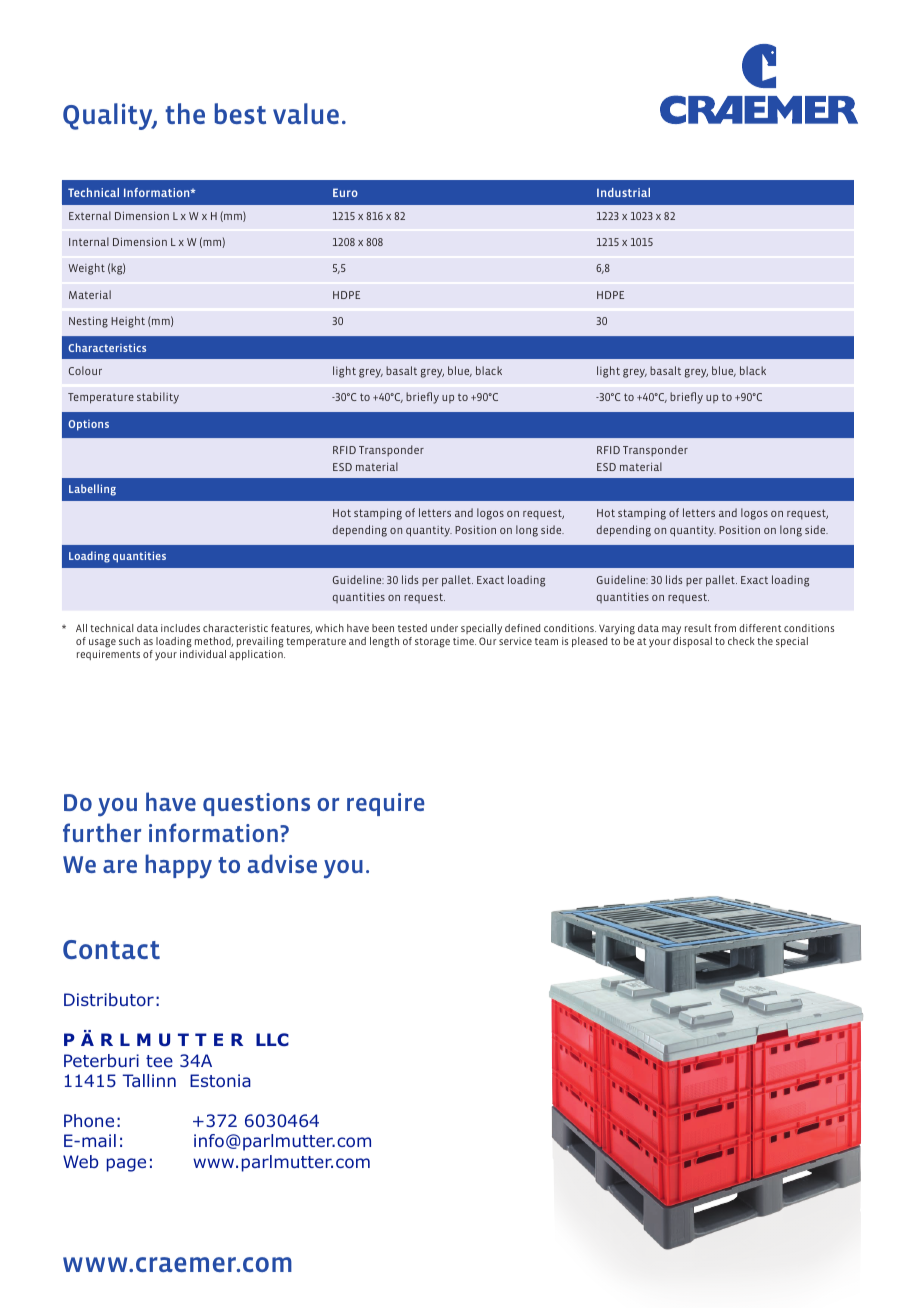 The height and width of the screenshot is (1308, 924). Describe the element at coordinates (412, 628) in the screenshot. I see `tested` at that location.
